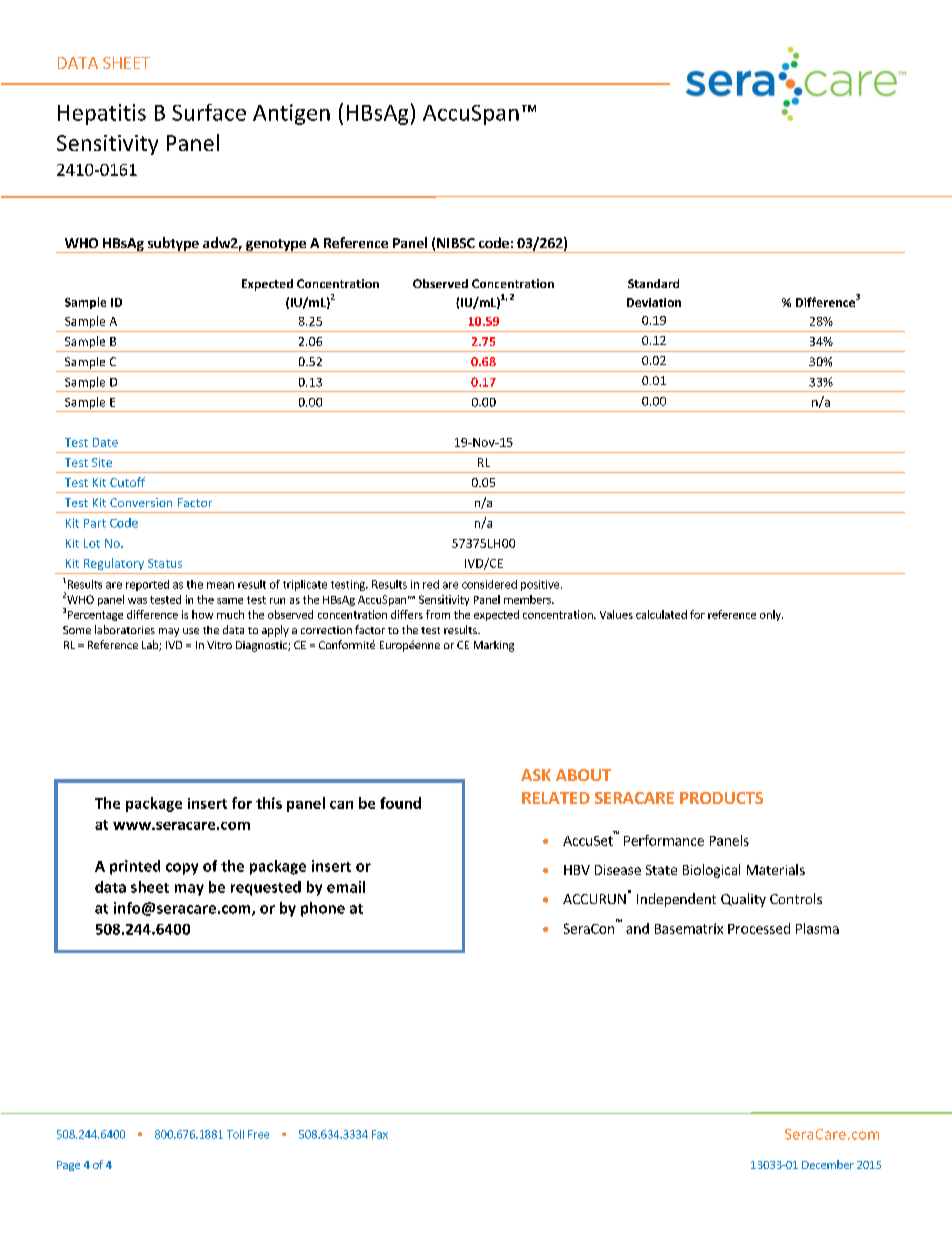 The width and height of the image is (952, 1233). What do you see at coordinates (654, 302) in the image?
I see `Deviation` at bounding box center [654, 302].
